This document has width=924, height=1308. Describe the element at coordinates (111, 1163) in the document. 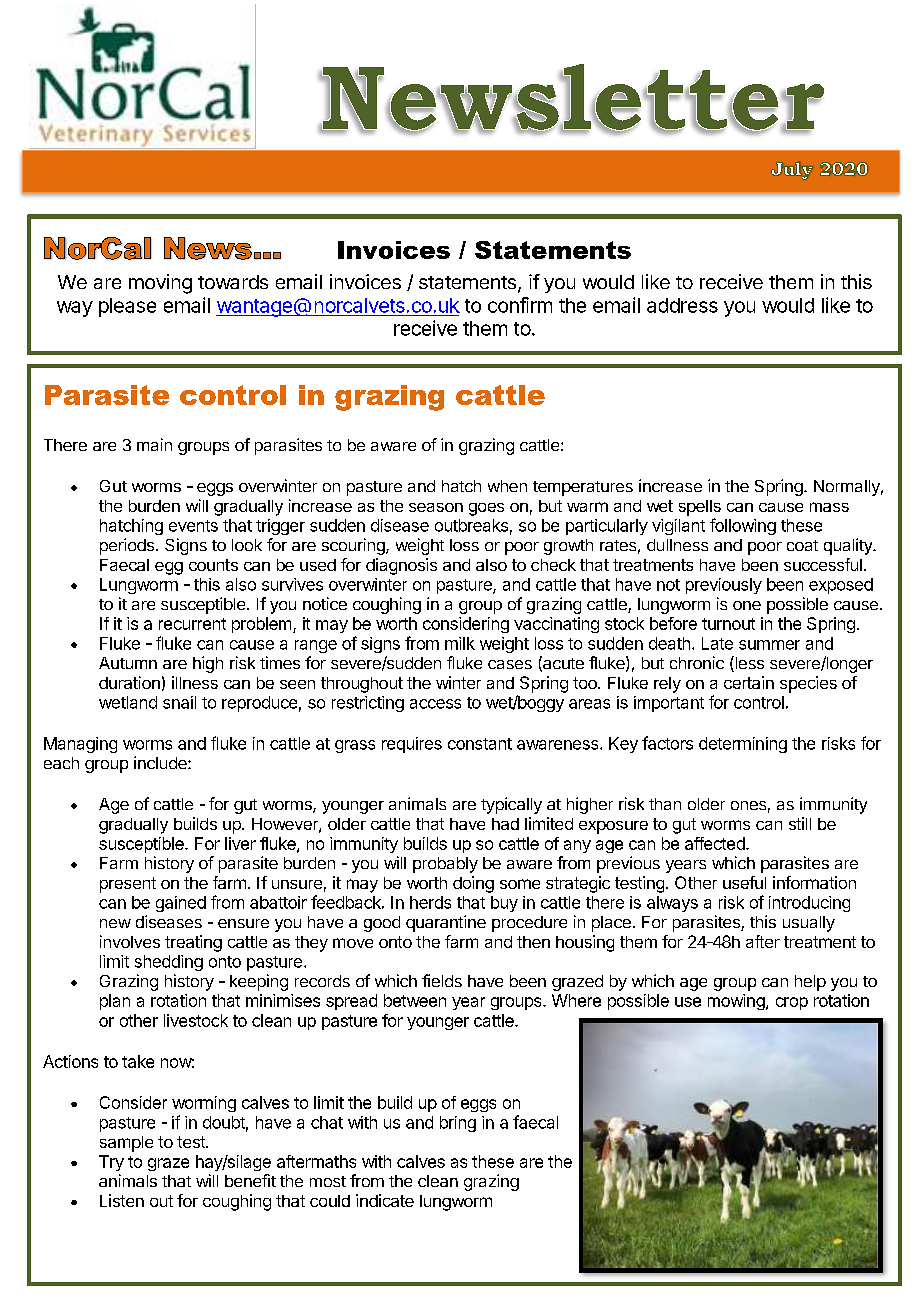

I see `Try` at that location.
